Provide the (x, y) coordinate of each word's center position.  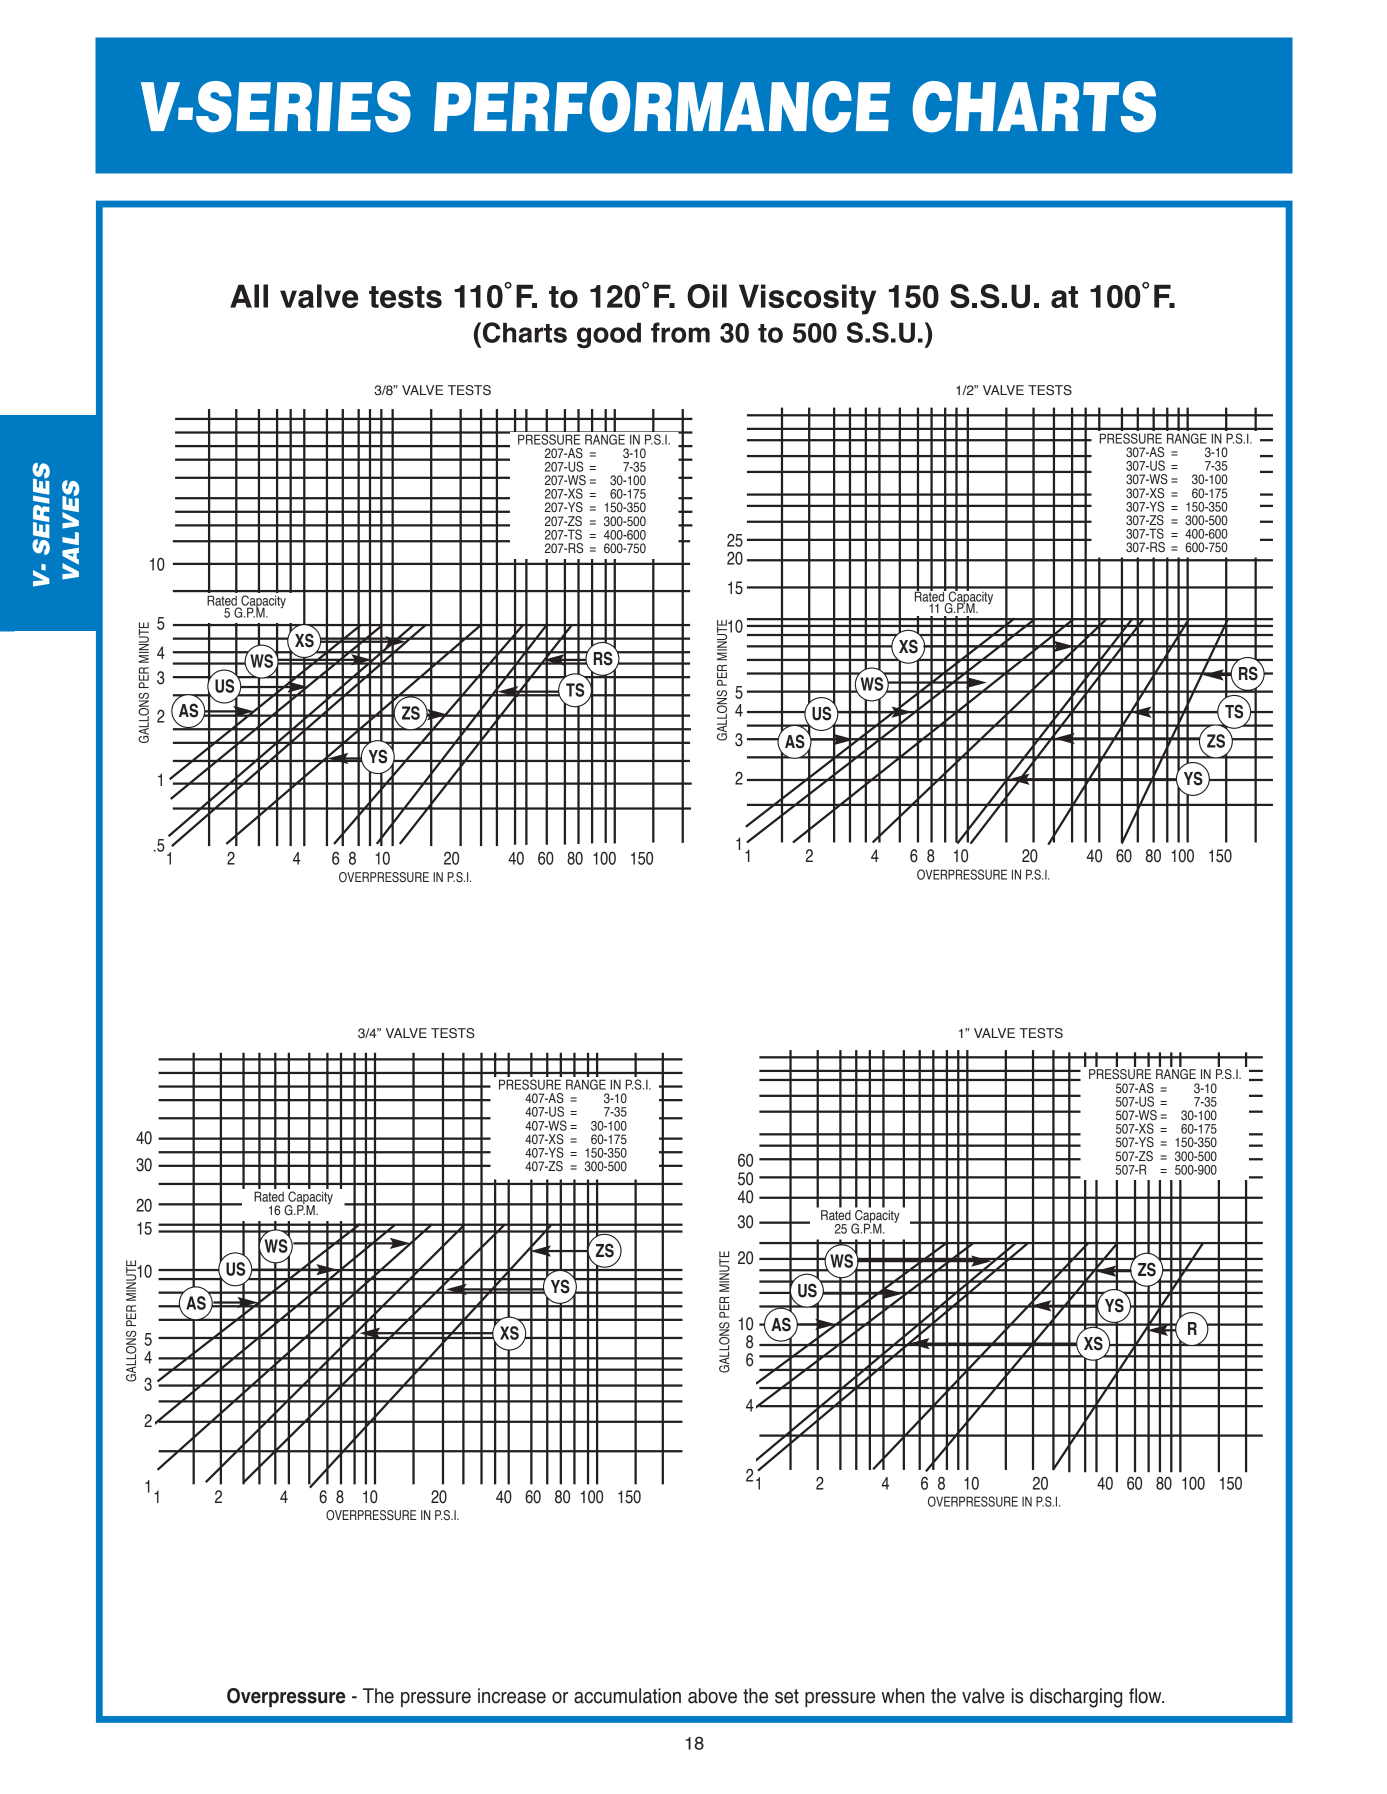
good (609, 335)
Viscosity (807, 299)
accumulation (627, 1696)
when (903, 1696)
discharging (1076, 1698)
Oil (707, 296)
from (680, 332)
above (712, 1696)
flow (1146, 1696)
